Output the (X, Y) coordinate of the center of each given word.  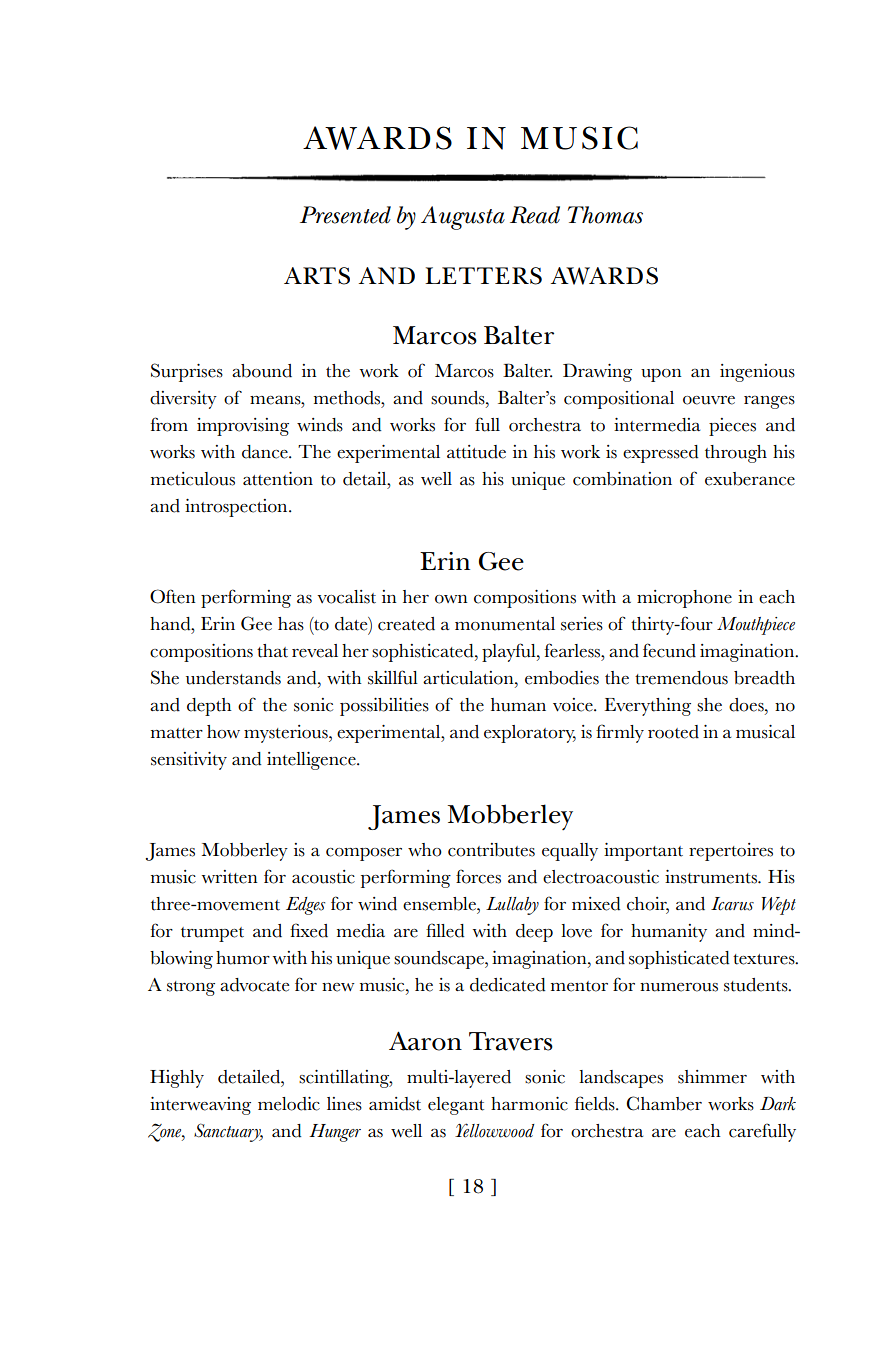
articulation (469, 678)
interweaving (200, 1106)
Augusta (463, 218)
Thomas (605, 215)
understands (233, 678)
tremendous (681, 678)
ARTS (317, 276)
